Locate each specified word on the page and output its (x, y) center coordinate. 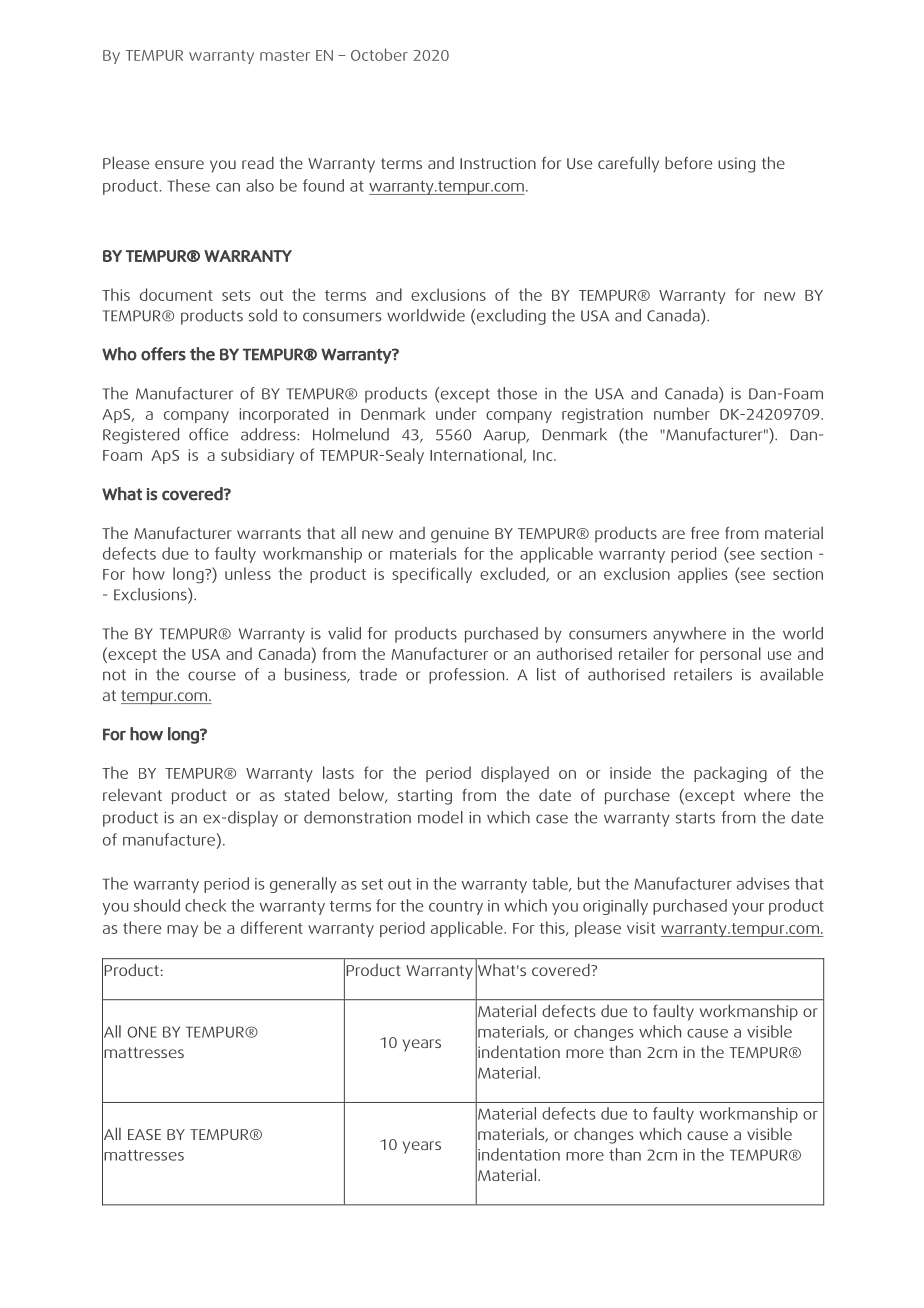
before (688, 162)
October (379, 54)
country (456, 908)
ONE (142, 1032)
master (285, 55)
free (705, 533)
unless (248, 573)
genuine (460, 535)
